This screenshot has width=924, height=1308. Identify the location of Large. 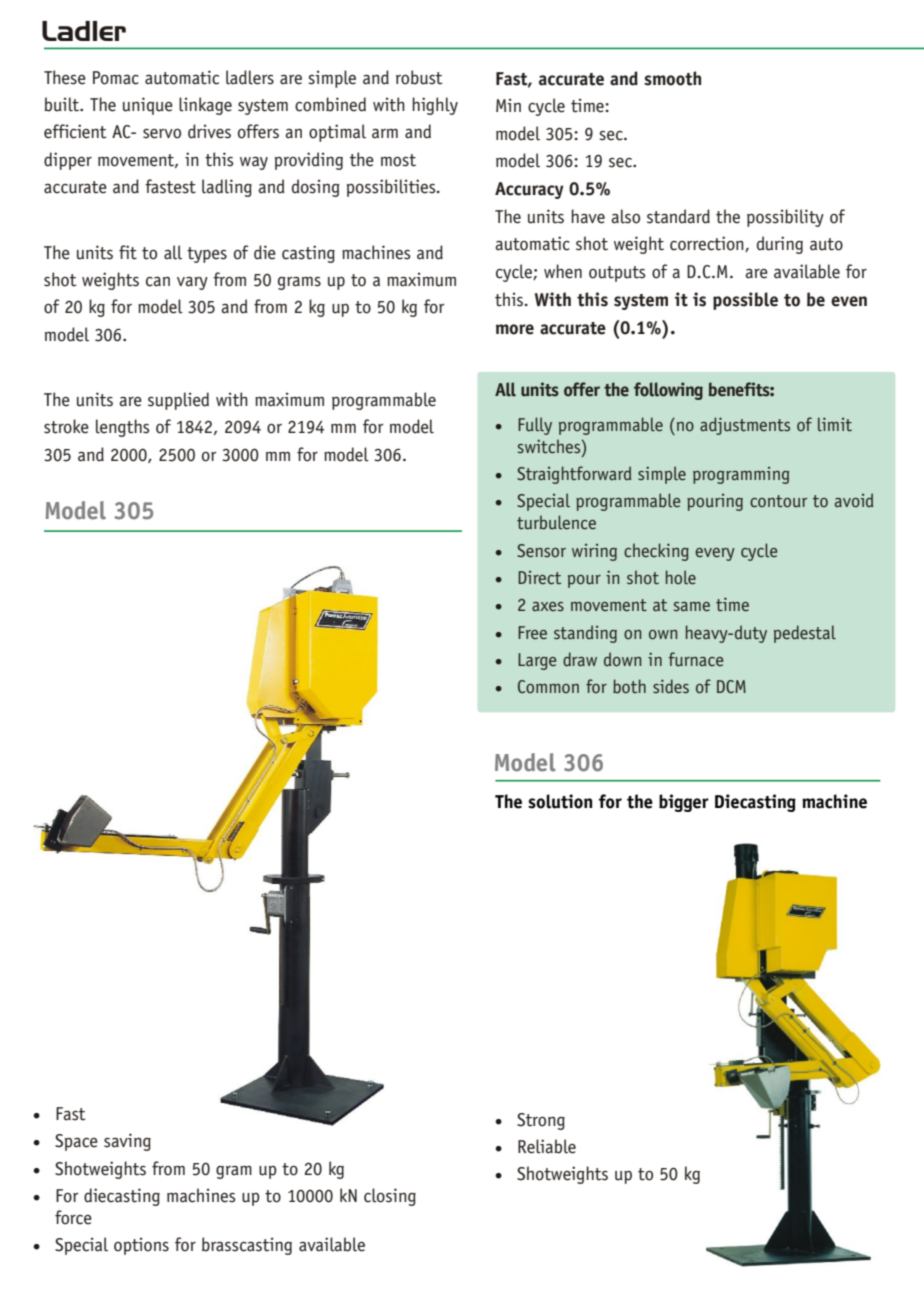
(537, 661).
